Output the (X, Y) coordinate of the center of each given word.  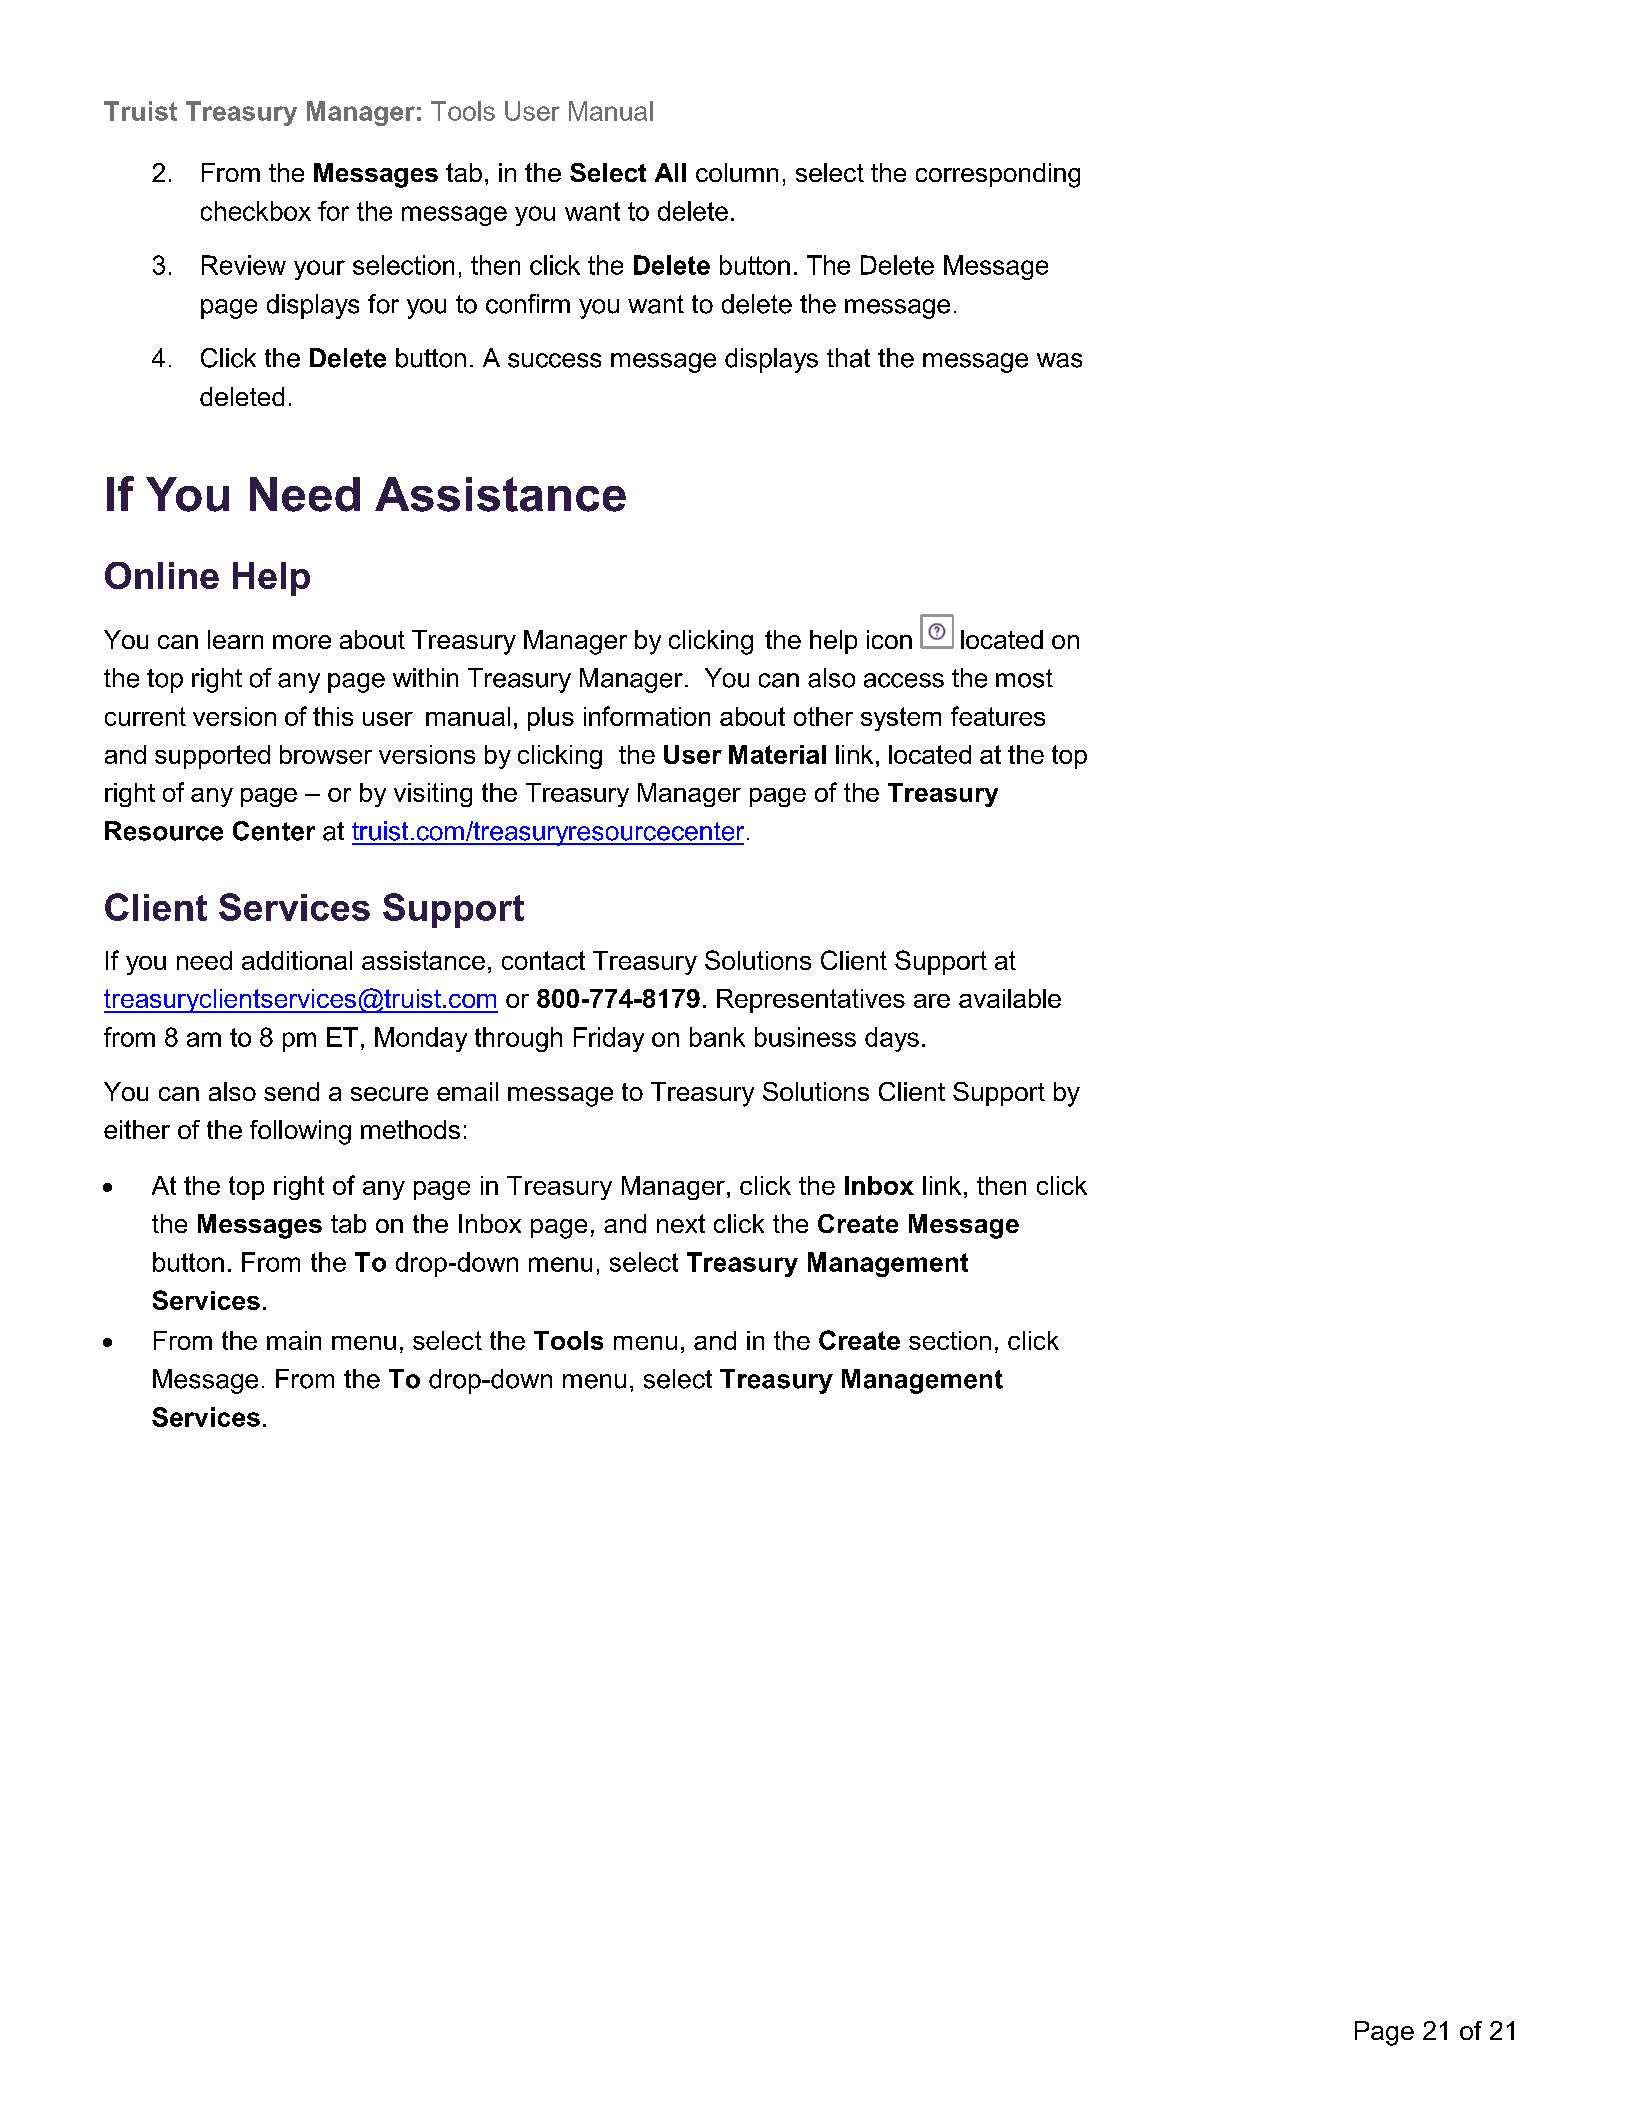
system (901, 719)
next (681, 1223)
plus (551, 719)
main (294, 1340)
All (670, 172)
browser (326, 754)
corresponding (998, 175)
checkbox (256, 211)
